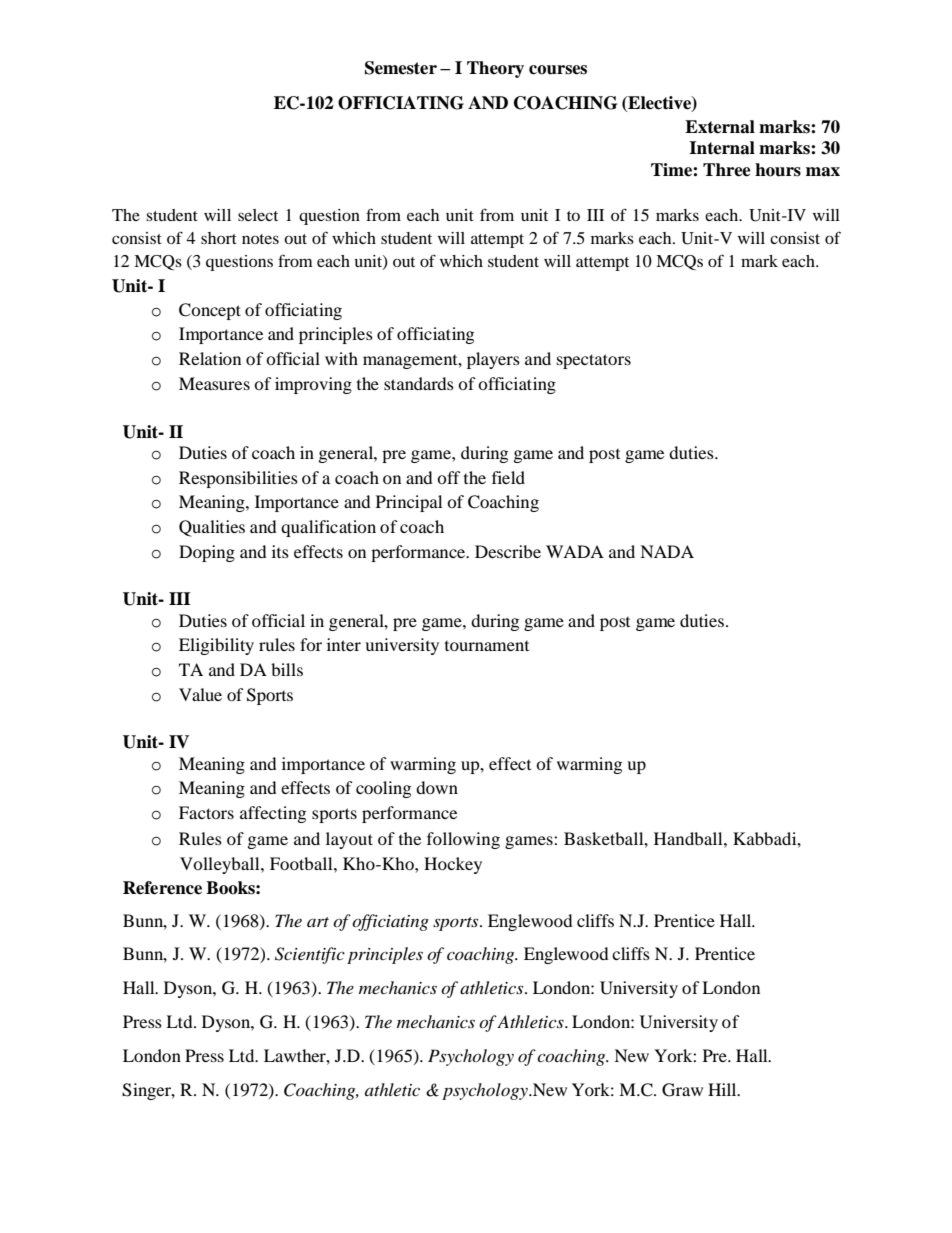  I want to click on following, so click(463, 840).
